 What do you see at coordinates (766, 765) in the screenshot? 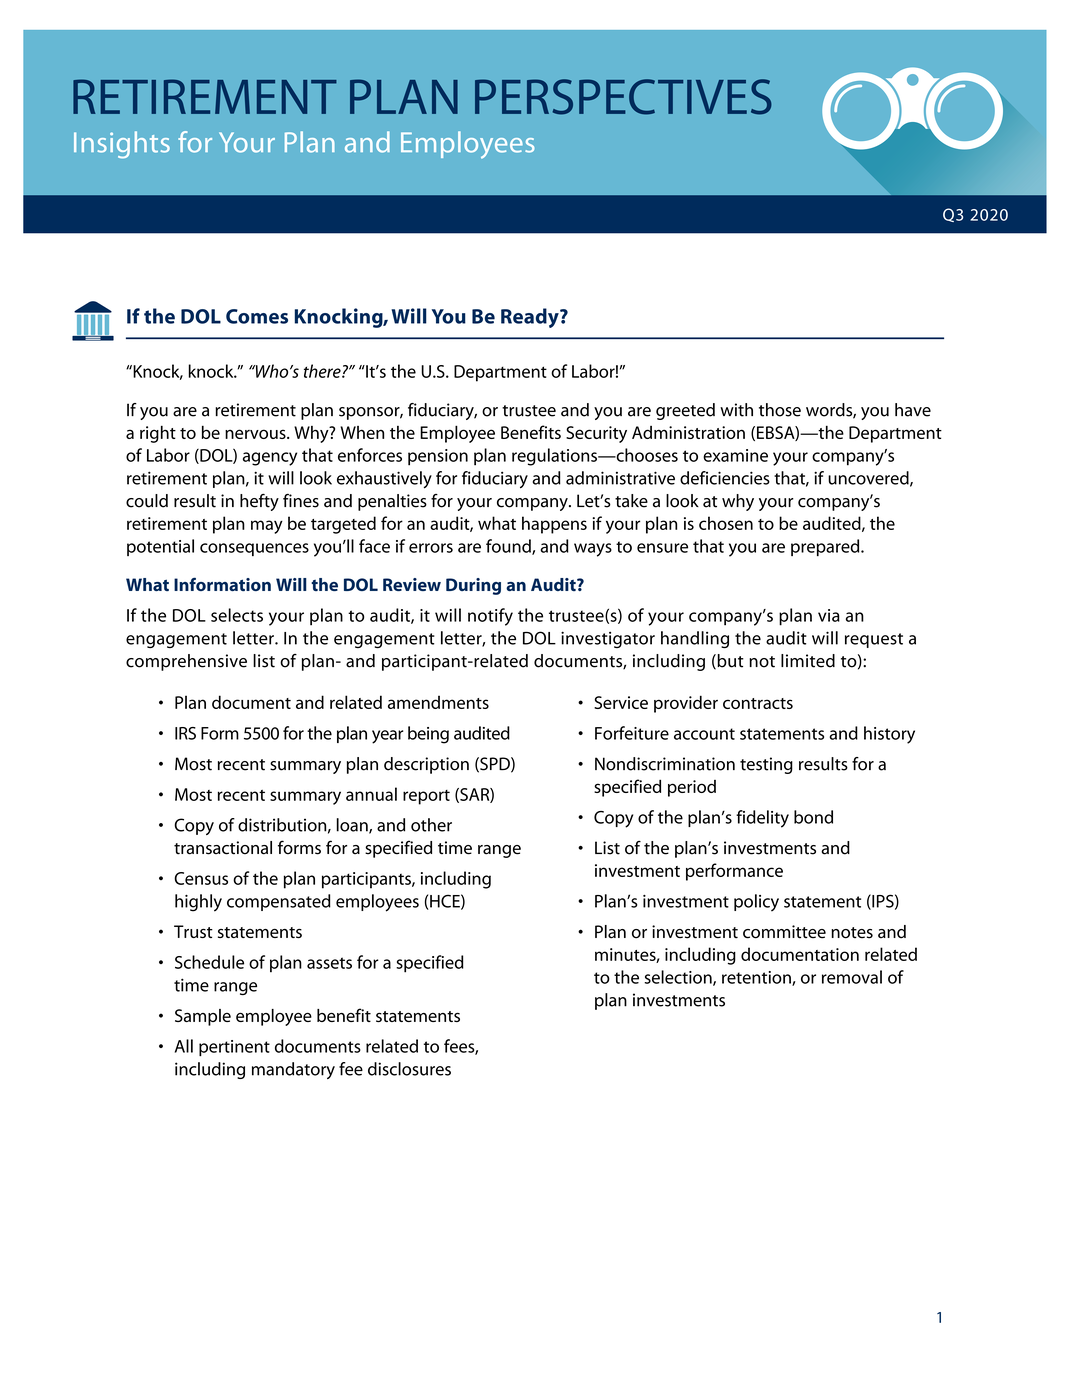
I see `testing` at bounding box center [766, 765].
